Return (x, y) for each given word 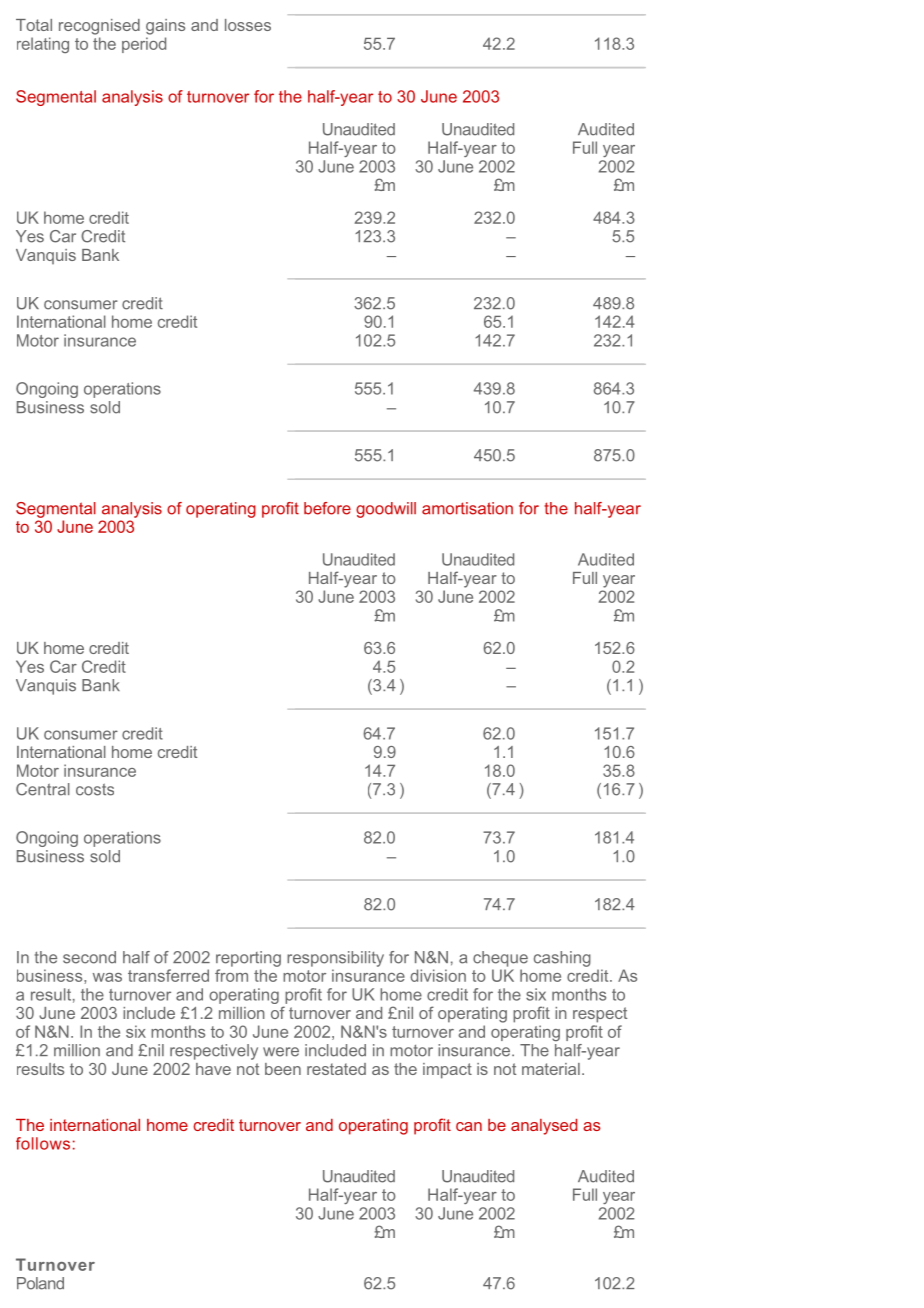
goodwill (386, 510)
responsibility (335, 959)
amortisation (467, 508)
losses (248, 25)
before (327, 508)
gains (165, 27)
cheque (500, 959)
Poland (40, 1283)
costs (95, 789)
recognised (99, 27)
